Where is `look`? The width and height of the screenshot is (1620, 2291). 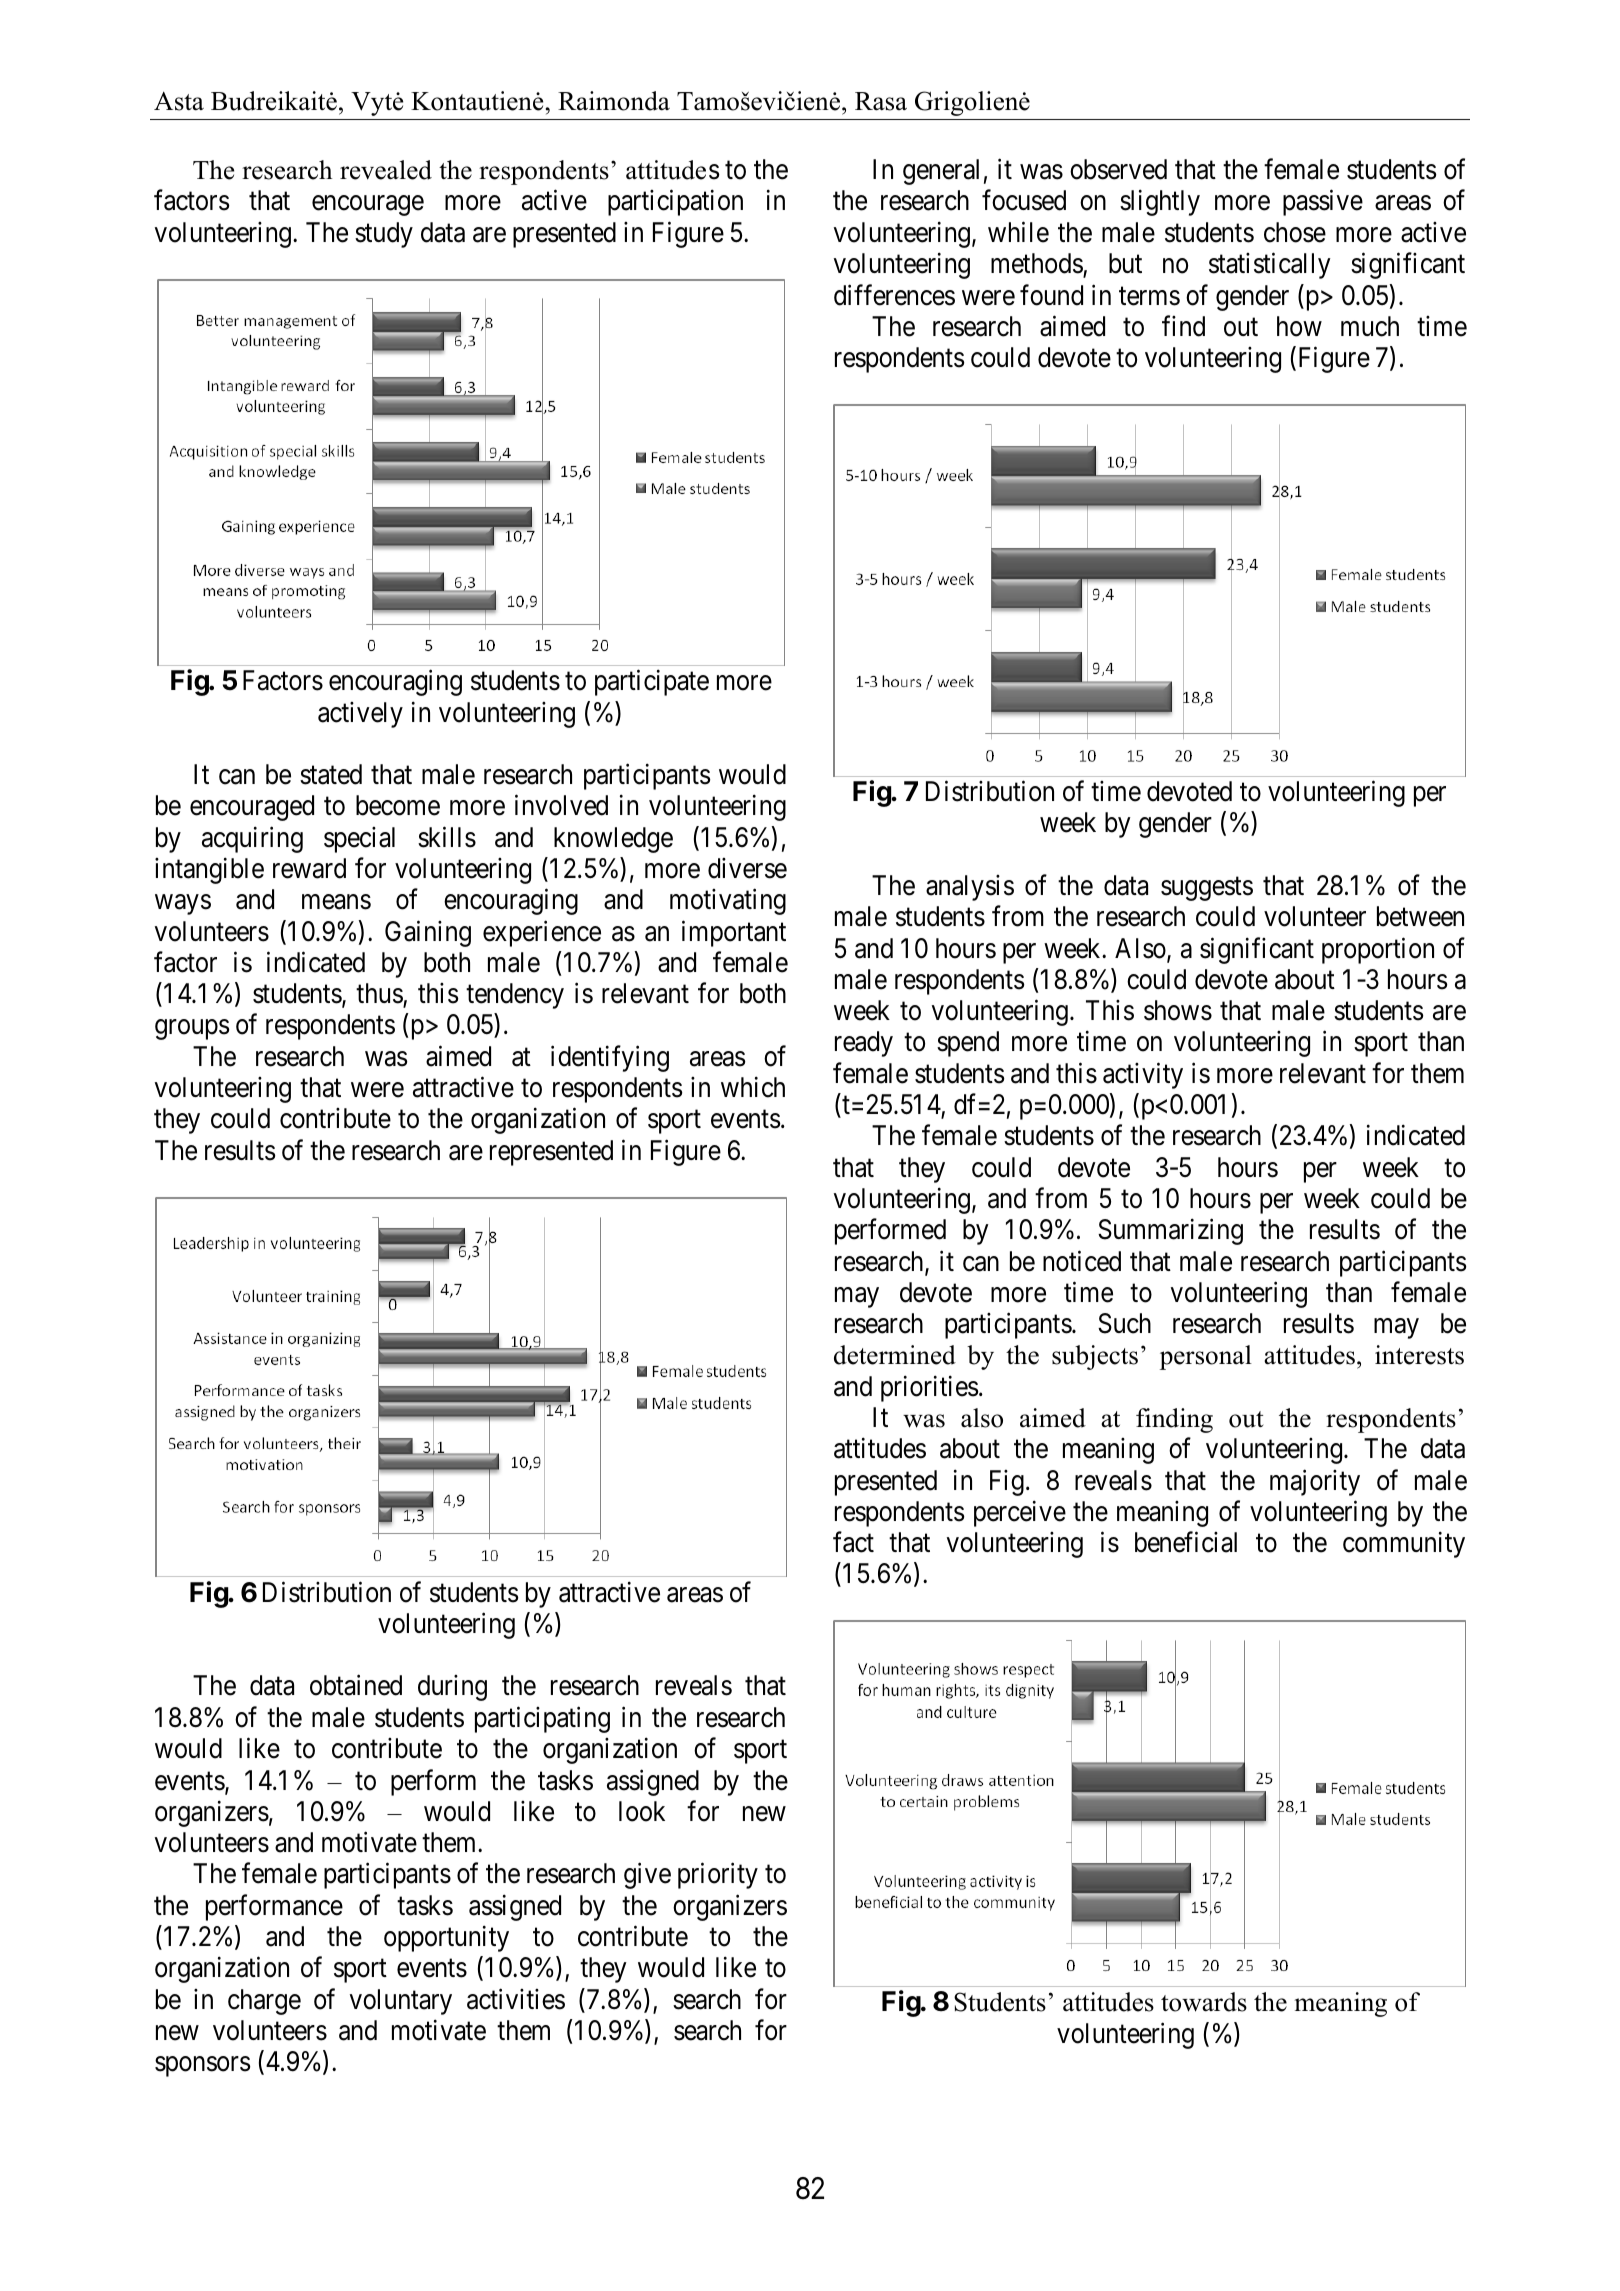 look is located at coordinates (642, 1811).
